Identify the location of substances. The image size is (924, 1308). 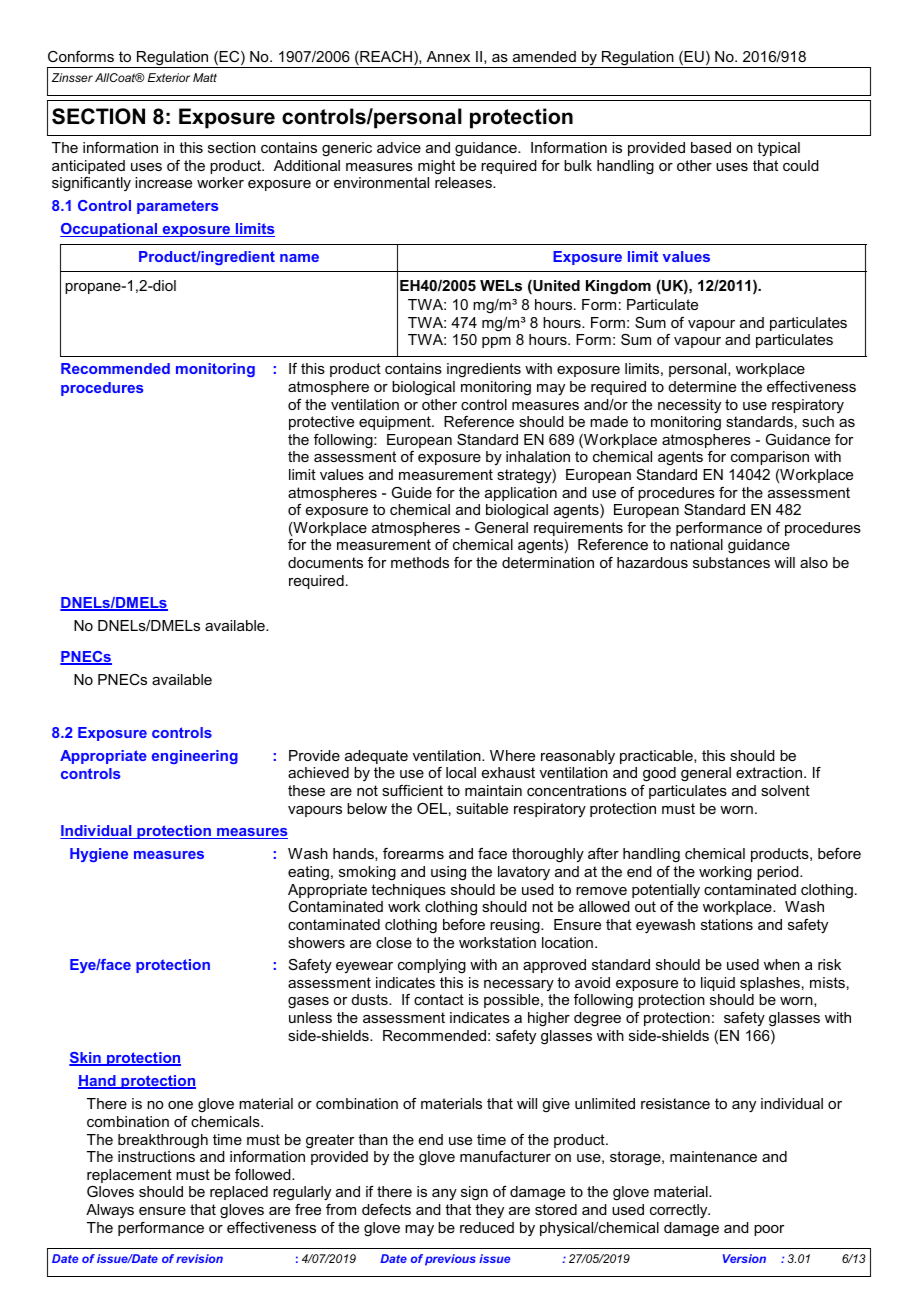
(731, 562).
